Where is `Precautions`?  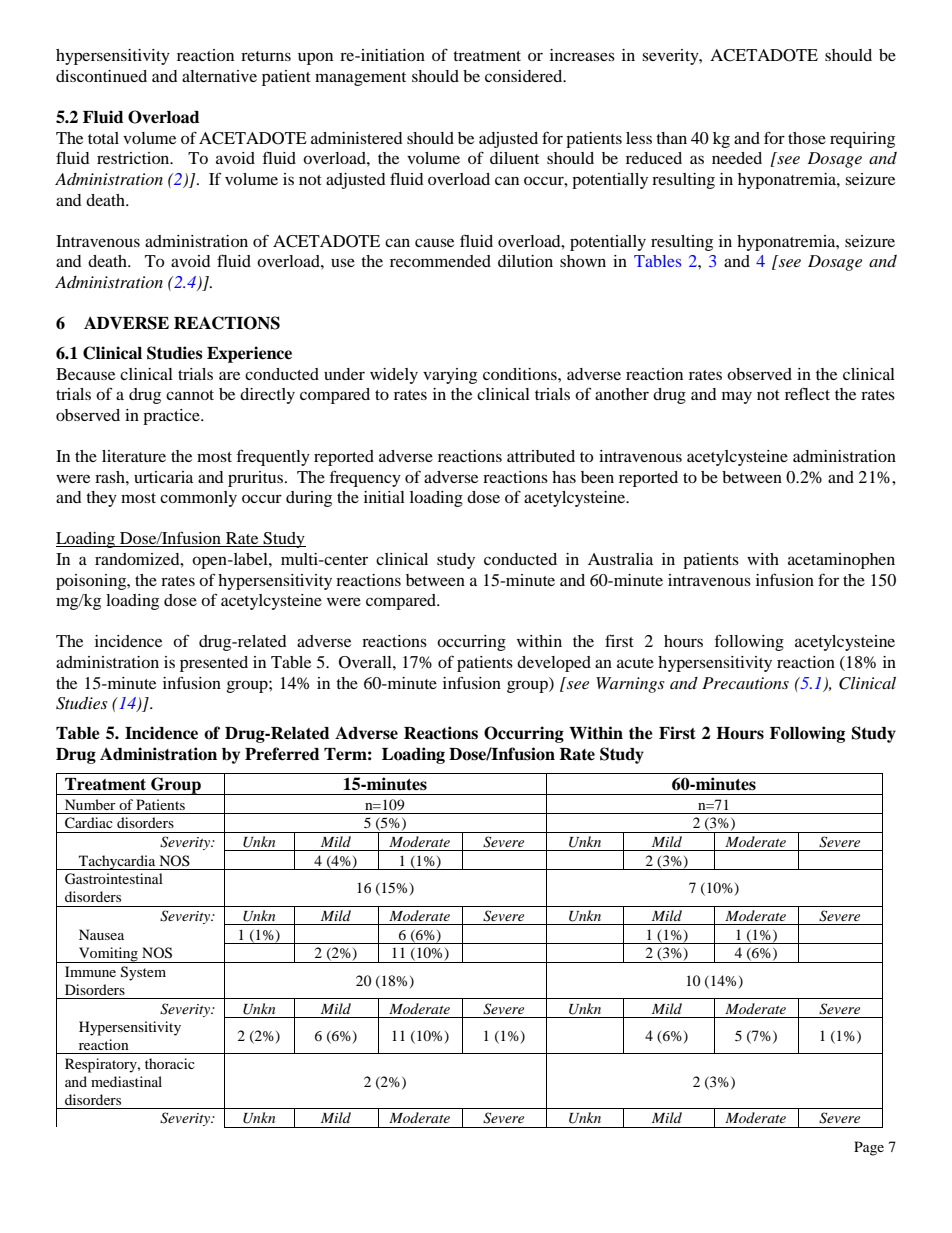 Precautions is located at coordinates (745, 683).
